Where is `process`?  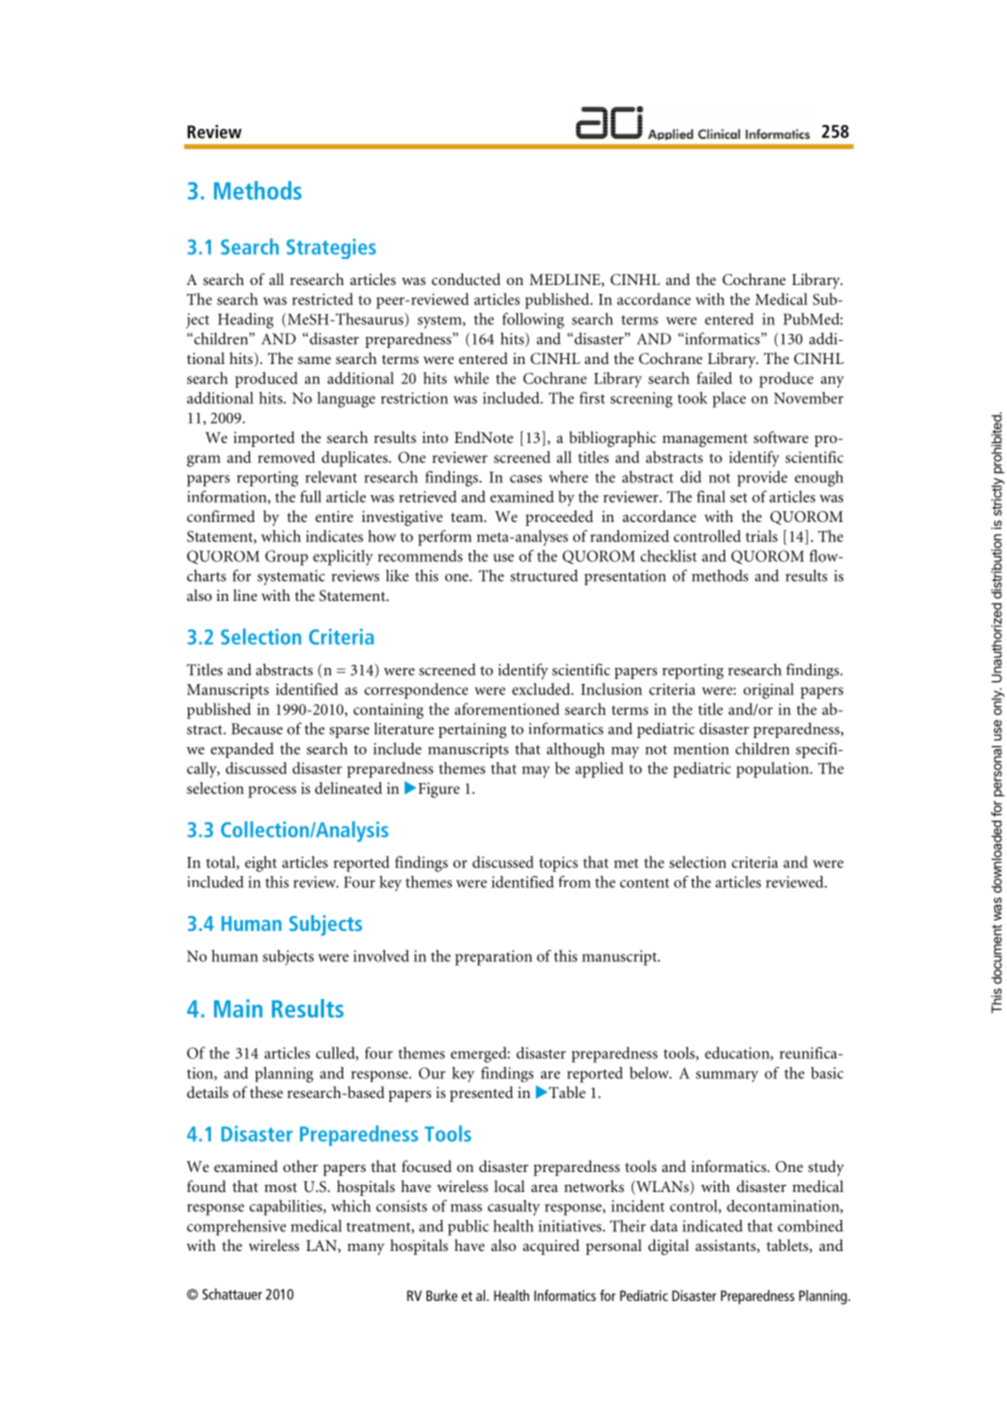
process is located at coordinates (272, 792).
